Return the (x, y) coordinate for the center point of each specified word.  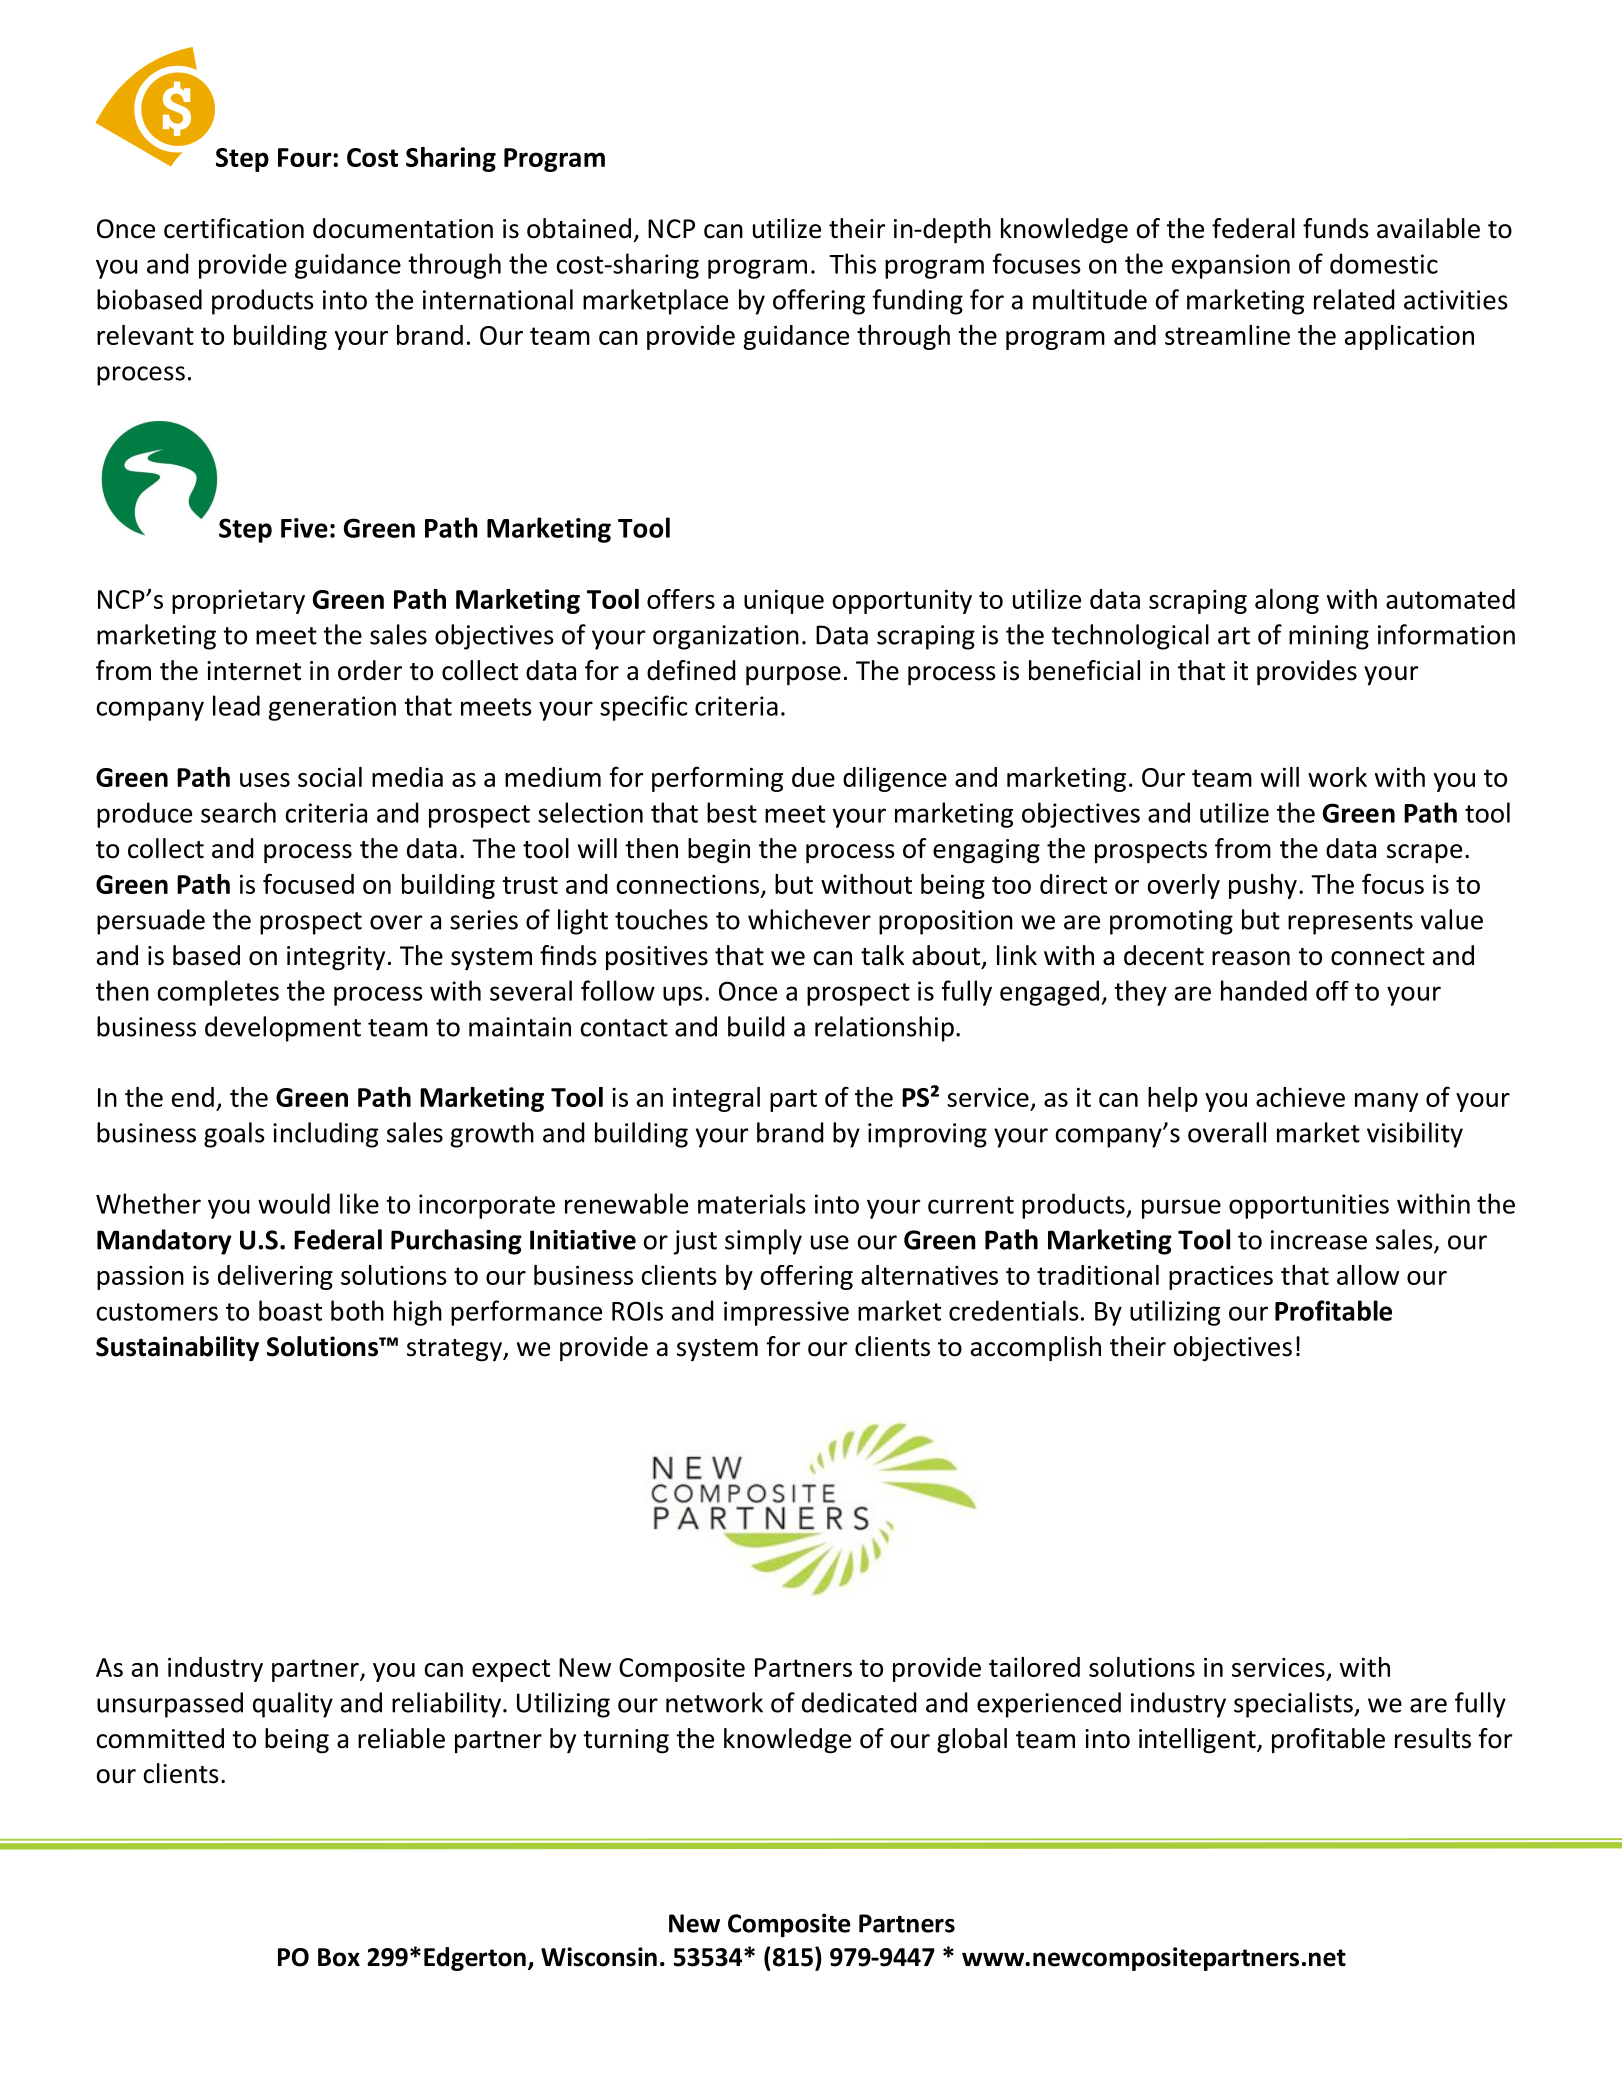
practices (1221, 1278)
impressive (786, 1313)
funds (1336, 228)
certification (234, 228)
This (852, 263)
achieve (1300, 1097)
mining (1329, 637)
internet (254, 671)
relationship (884, 1029)
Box (339, 1957)
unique (784, 602)
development (283, 1029)
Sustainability (177, 1348)
